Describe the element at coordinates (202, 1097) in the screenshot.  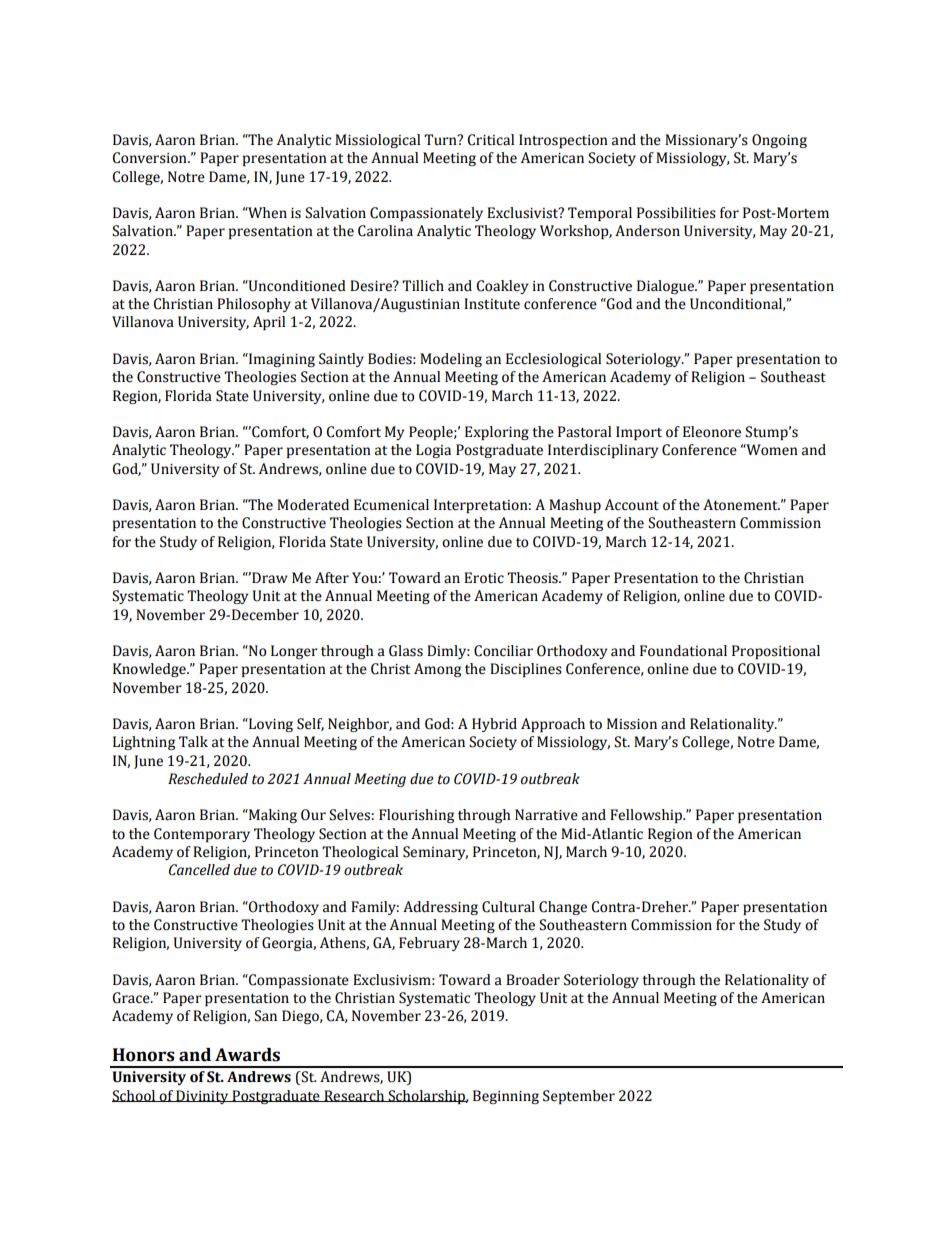
I see `Divinity` at that location.
